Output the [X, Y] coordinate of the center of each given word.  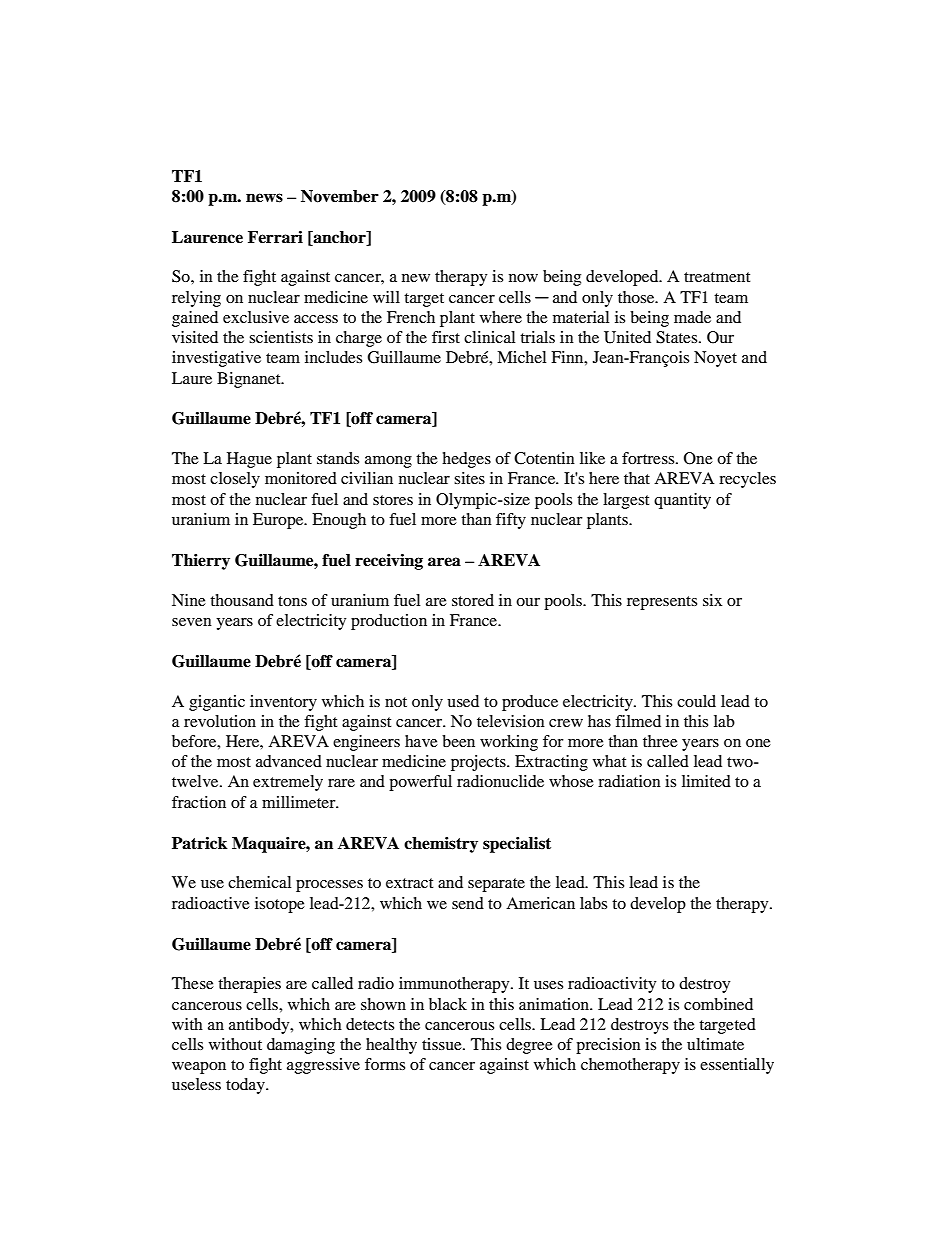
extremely [288, 783]
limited [706, 781]
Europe [279, 521]
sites [469, 478]
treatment [717, 277]
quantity [682, 501]
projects [479, 763]
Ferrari [275, 237]
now [523, 278]
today [246, 1086]
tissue [443, 1044]
